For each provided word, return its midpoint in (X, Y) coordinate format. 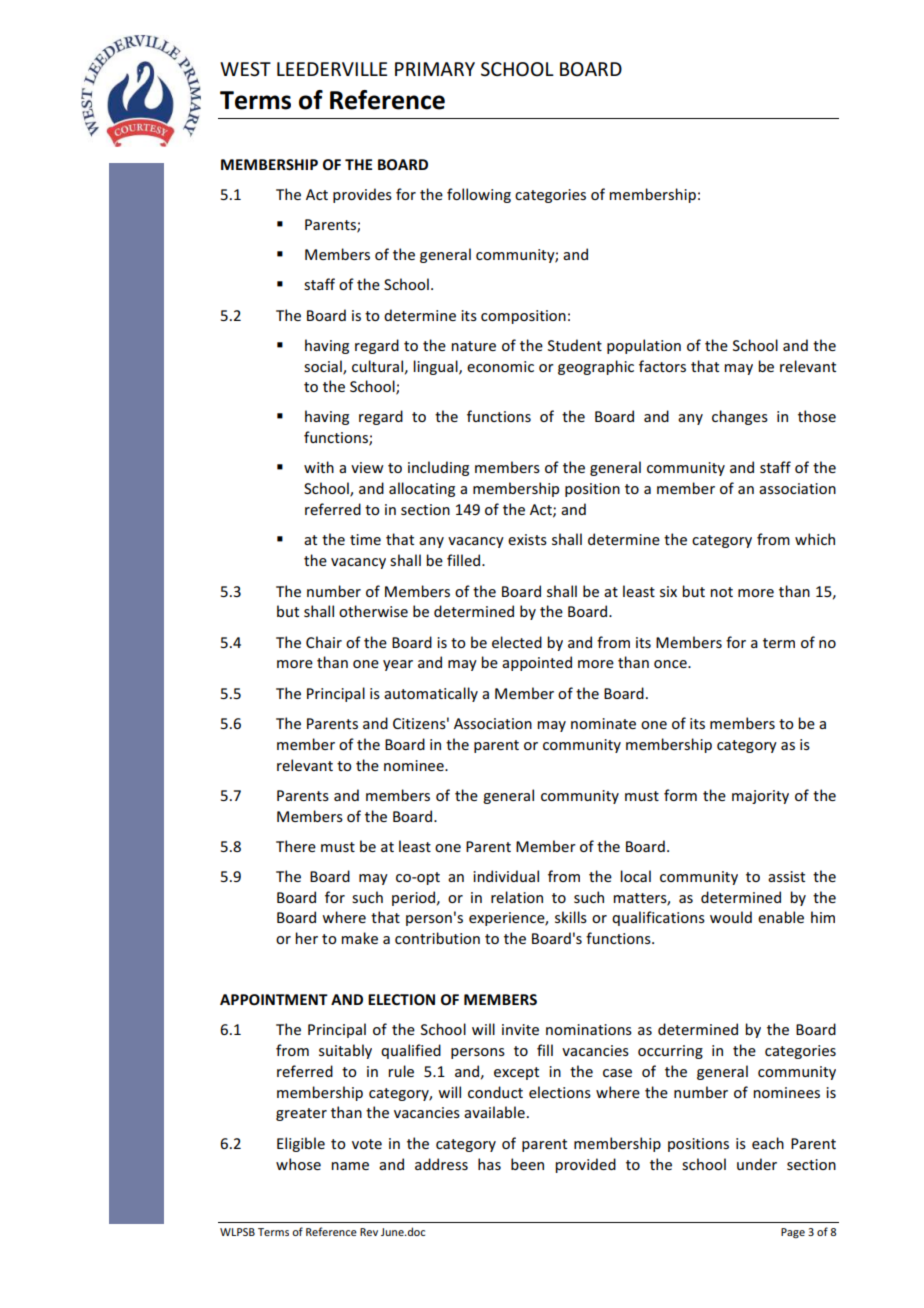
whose (298, 1164)
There (296, 846)
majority (760, 797)
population (644, 346)
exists (527, 539)
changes (740, 417)
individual (506, 876)
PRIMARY (435, 69)
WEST (245, 69)
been (527, 1164)
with (319, 467)
